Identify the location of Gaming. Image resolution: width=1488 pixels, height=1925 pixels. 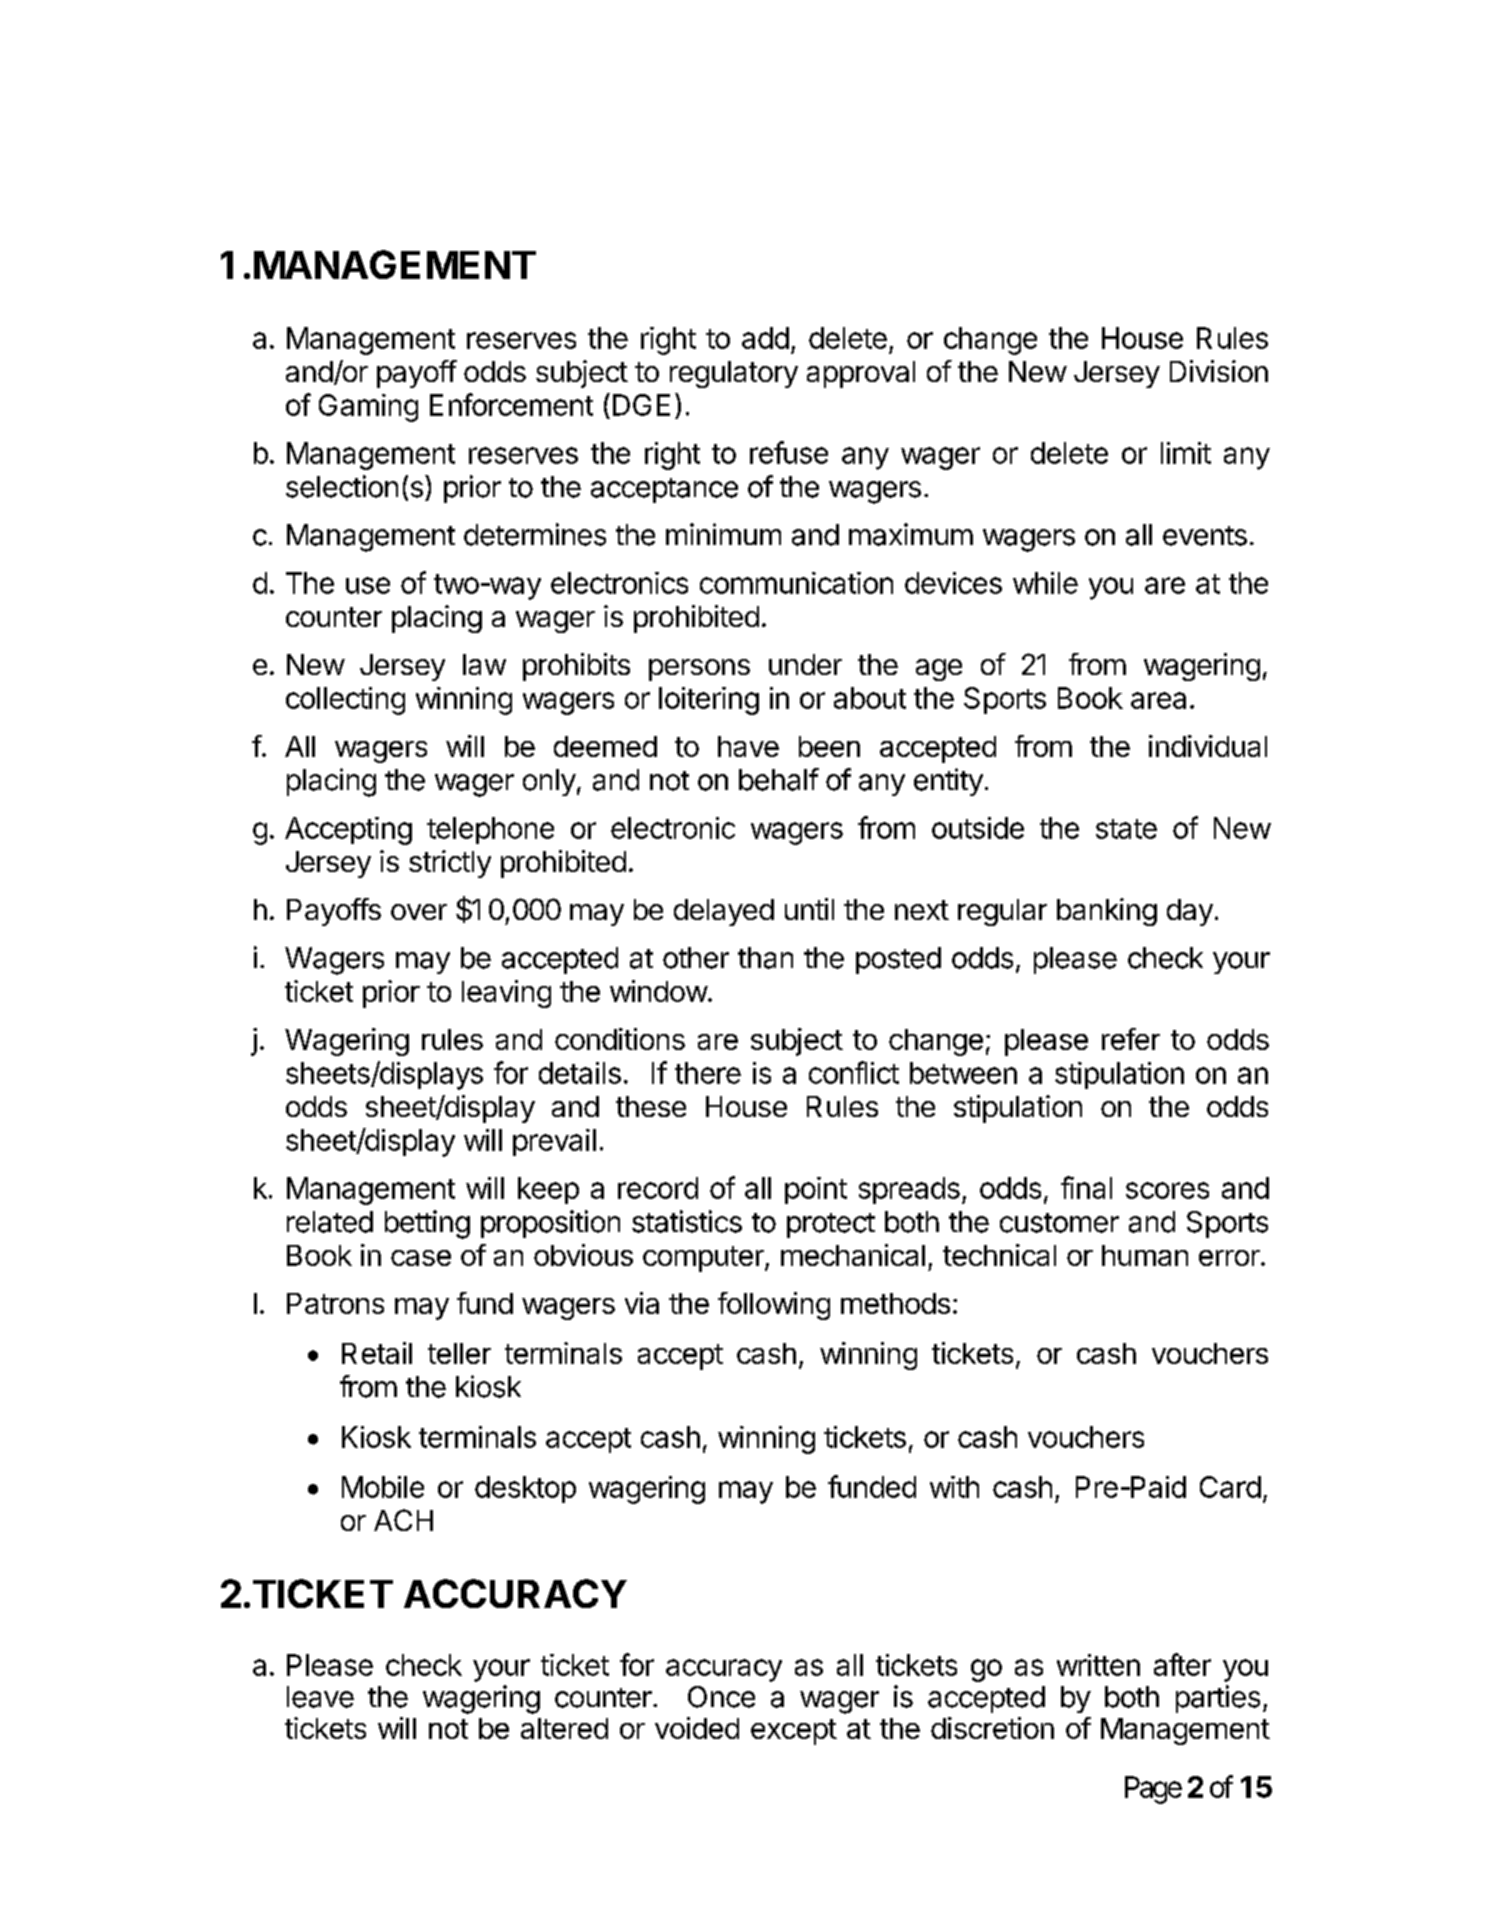
(368, 408).
